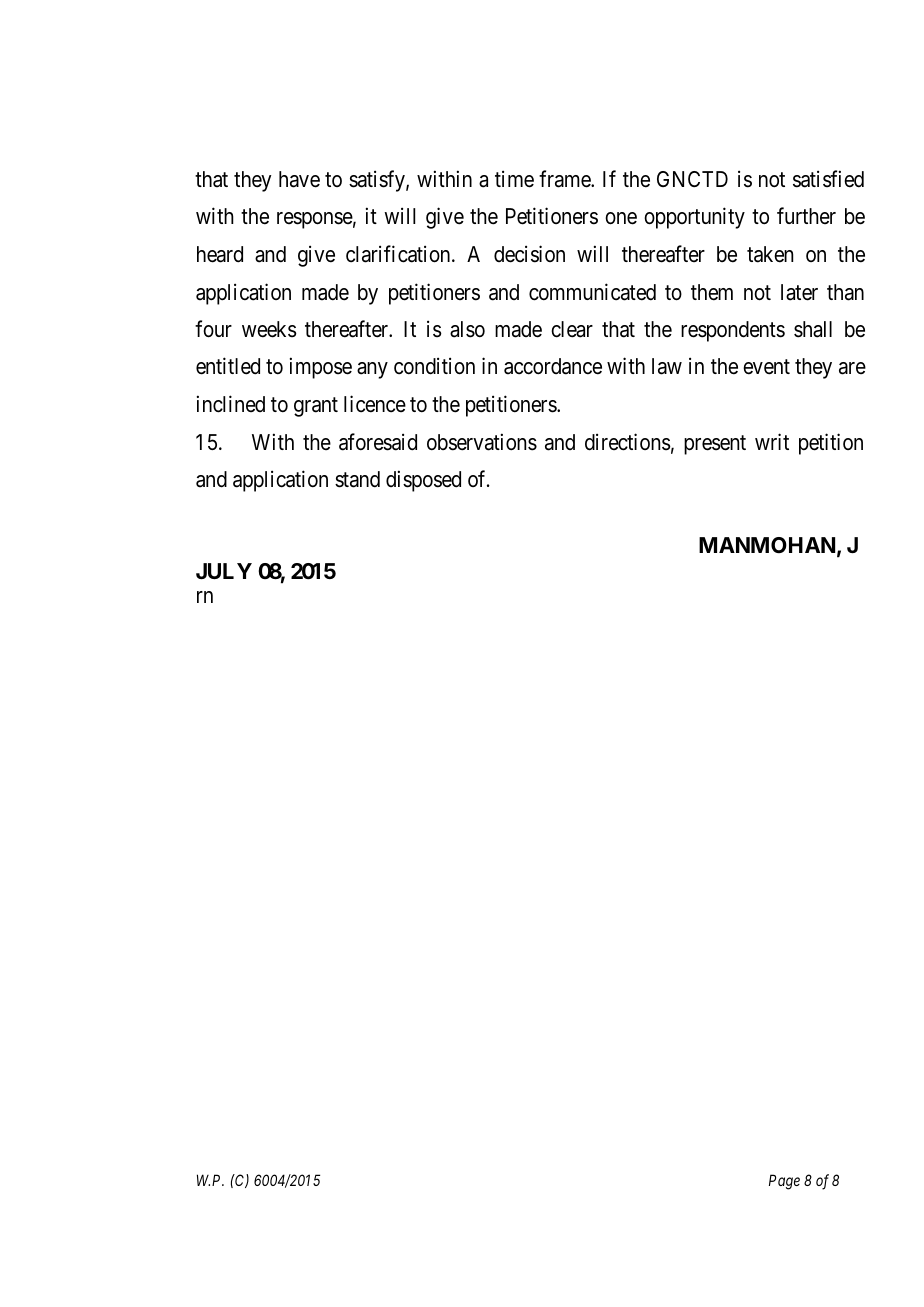 The width and height of the document is (924, 1307). What do you see at coordinates (357, 479) in the document?
I see `stand` at bounding box center [357, 479].
